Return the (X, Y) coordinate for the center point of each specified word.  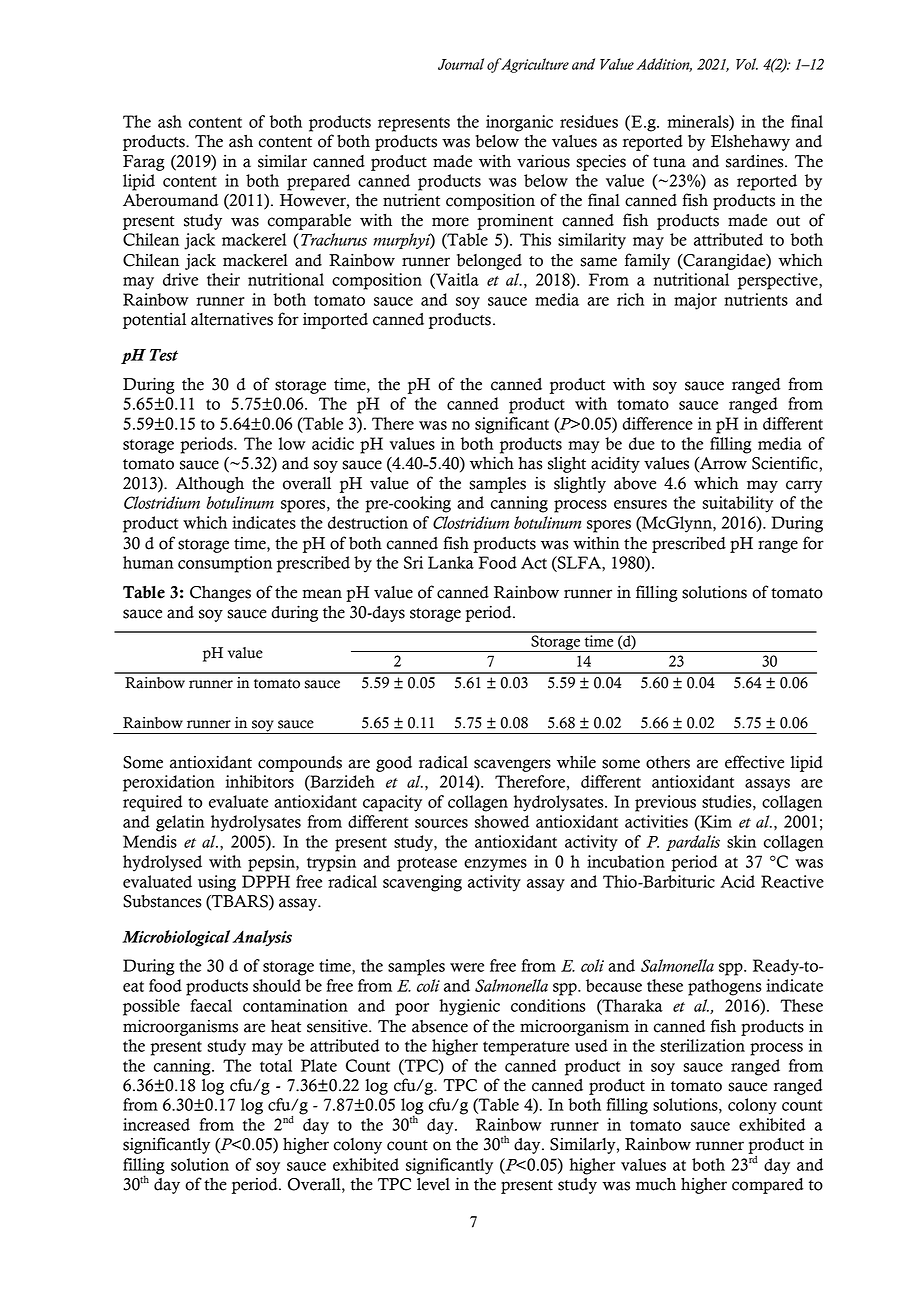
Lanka (451, 562)
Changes (220, 594)
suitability (738, 504)
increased (156, 1124)
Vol (747, 64)
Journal (461, 64)
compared (768, 1186)
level (433, 1184)
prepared (318, 182)
